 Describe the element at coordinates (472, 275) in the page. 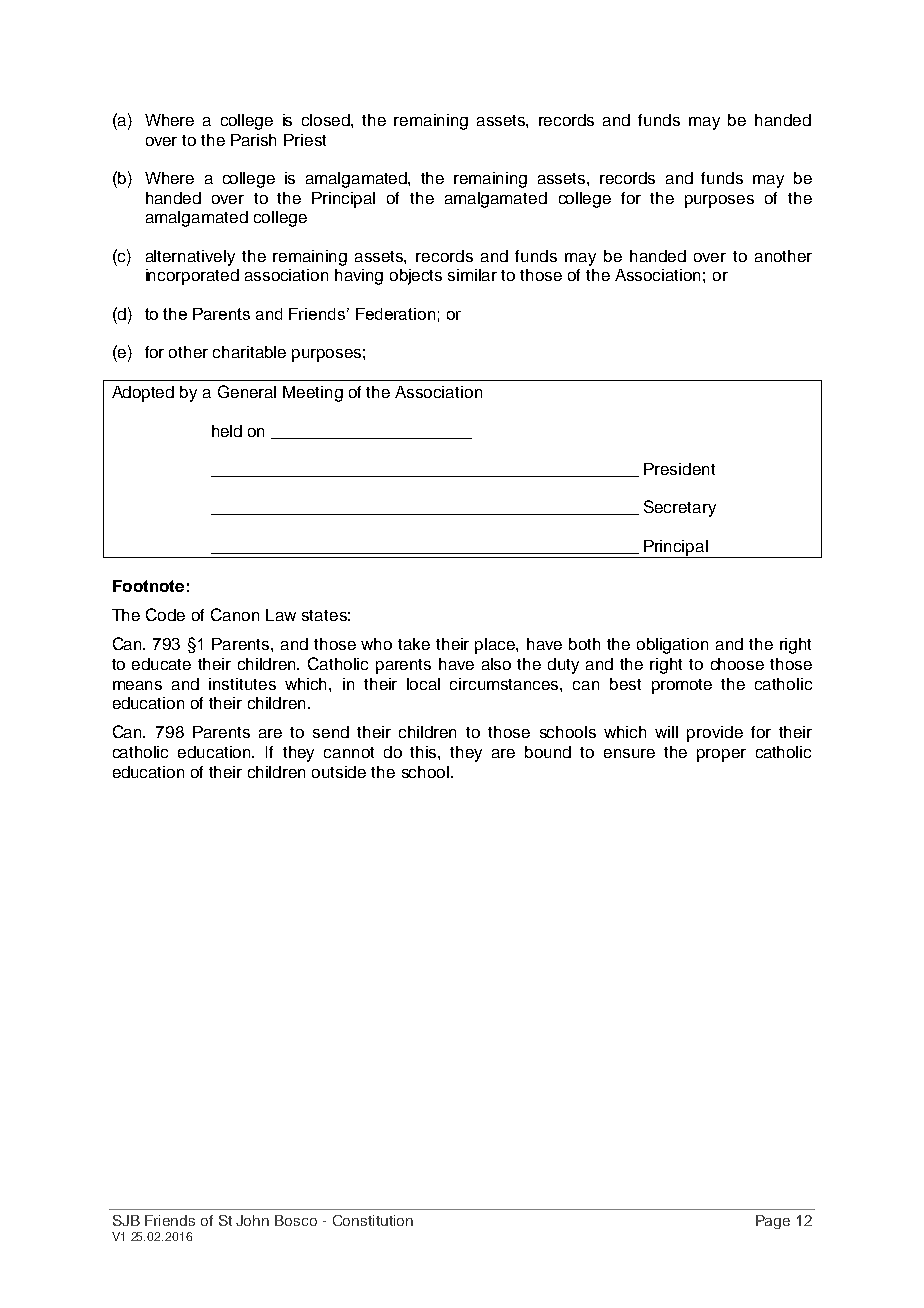

I see `similar` at that location.
